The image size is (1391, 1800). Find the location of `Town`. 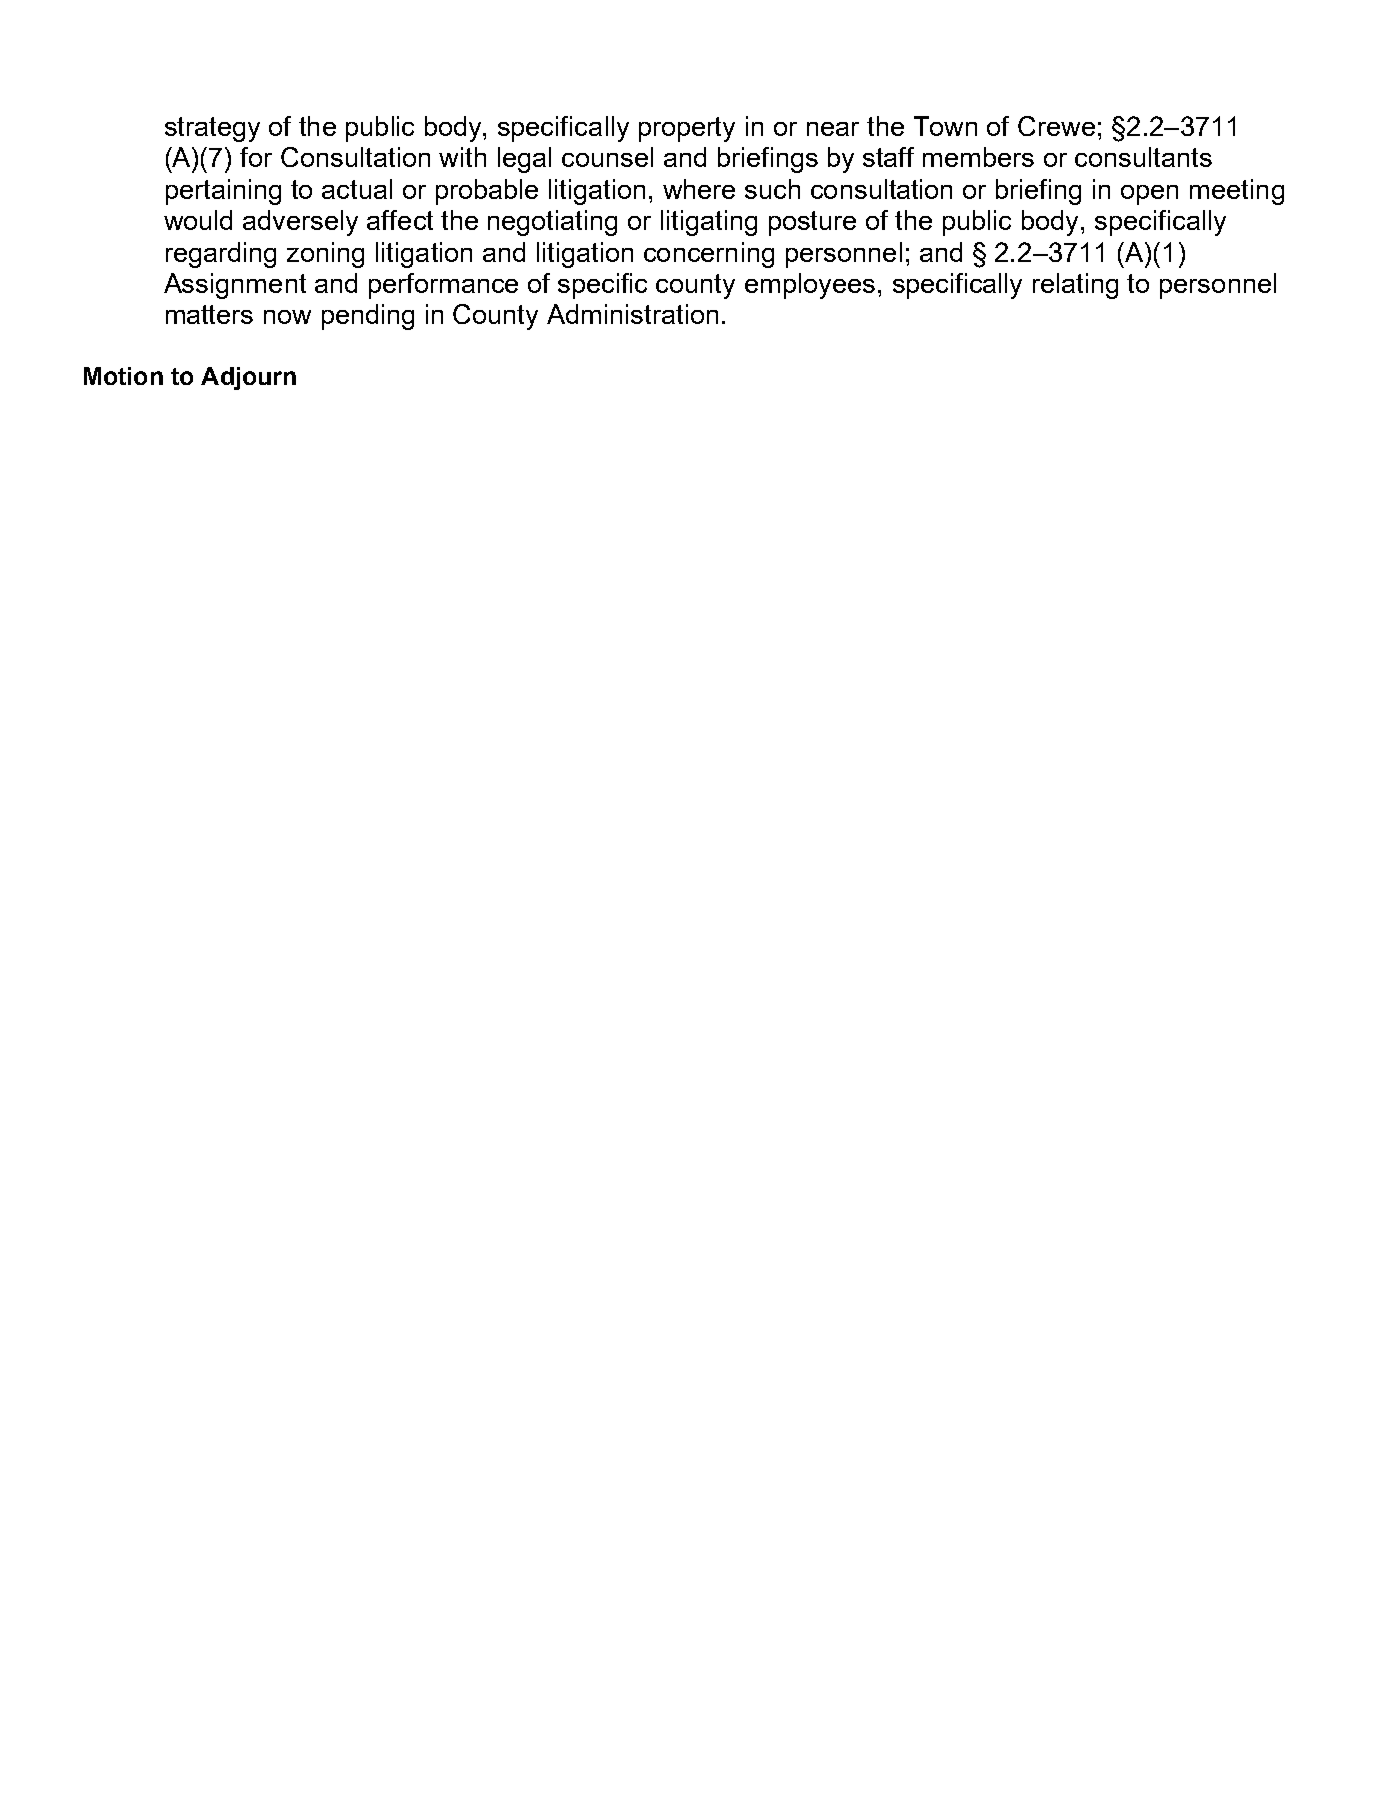

Town is located at coordinates (945, 126).
